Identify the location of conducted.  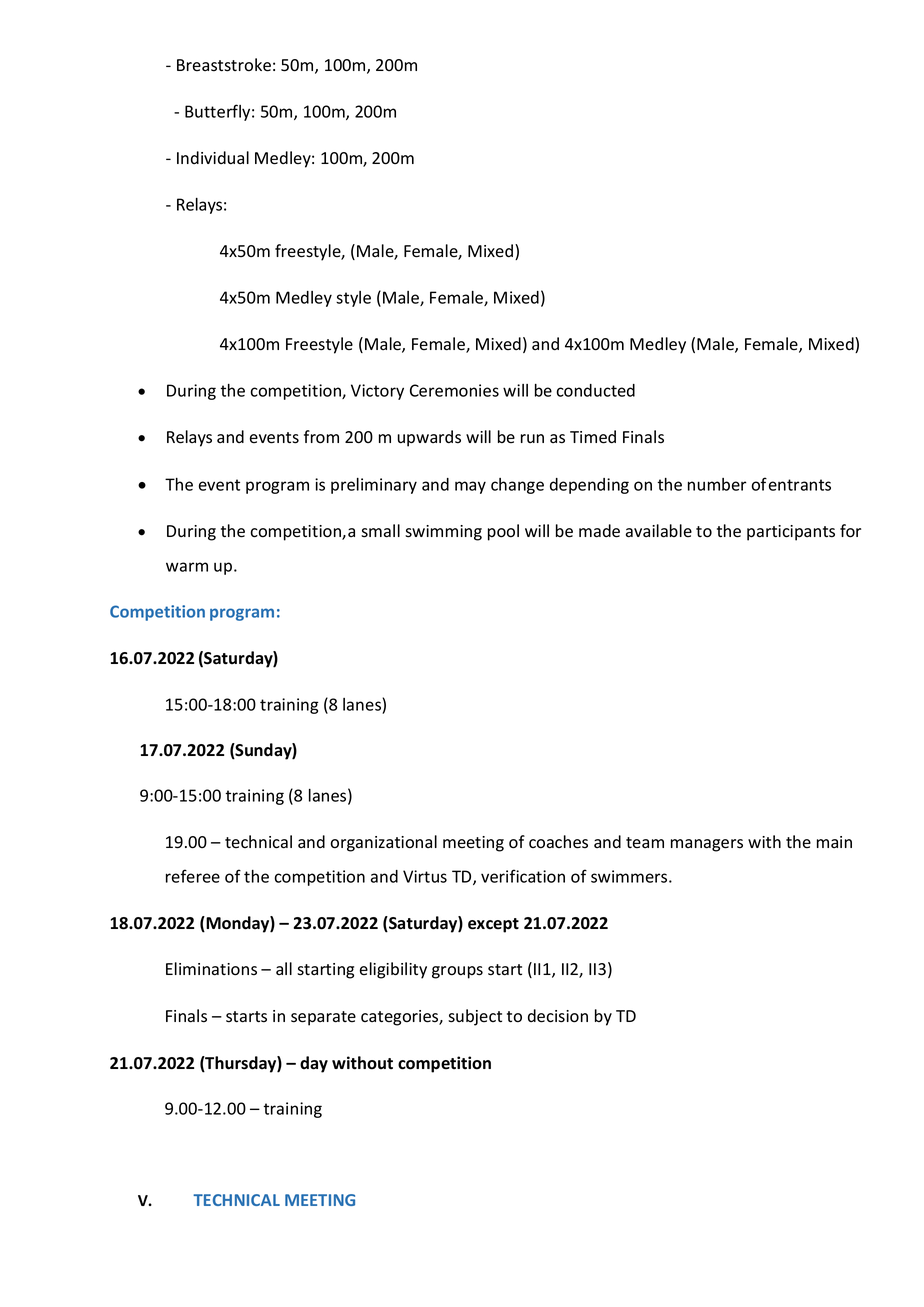
(595, 390).
